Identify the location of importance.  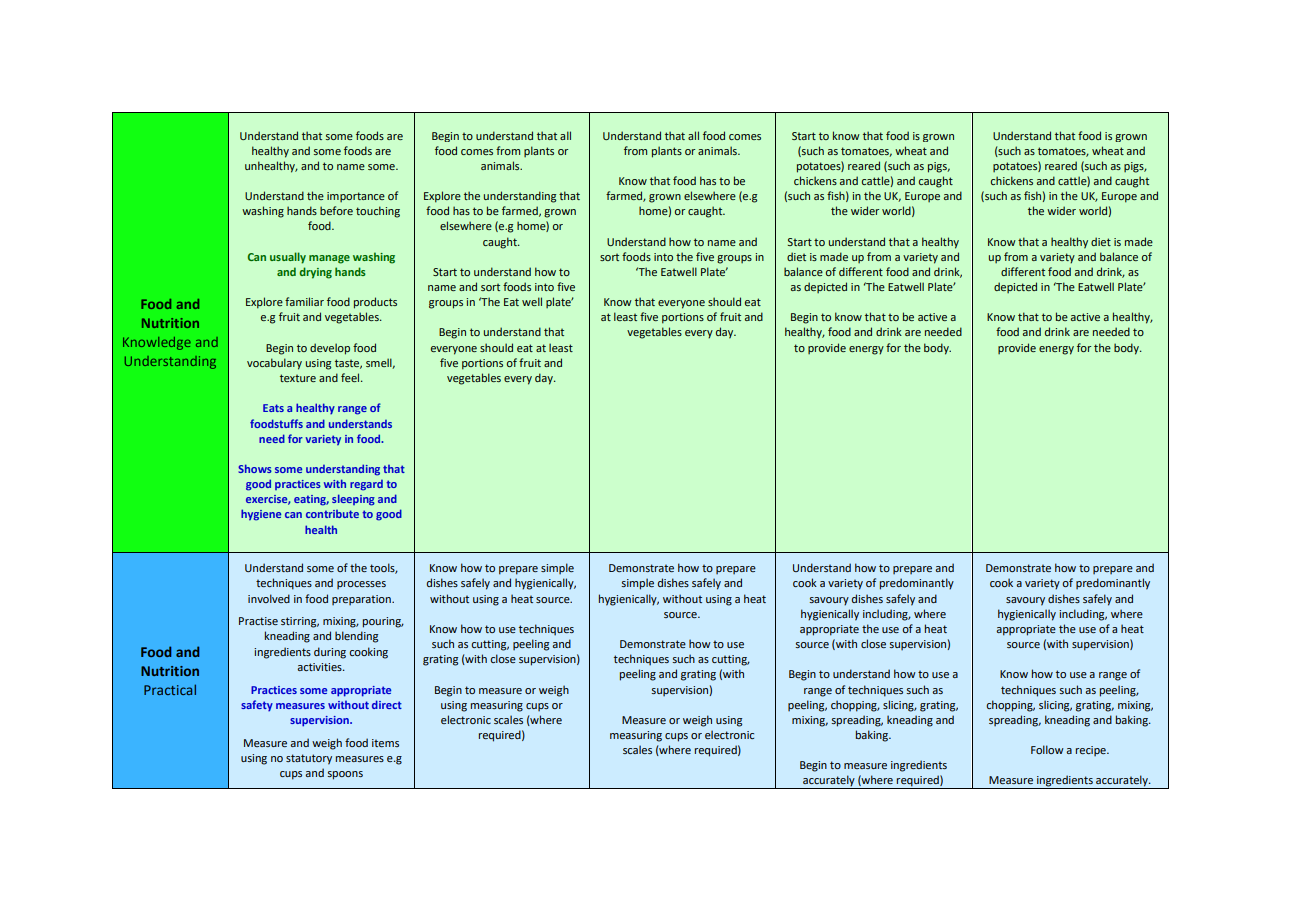
(356, 197).
